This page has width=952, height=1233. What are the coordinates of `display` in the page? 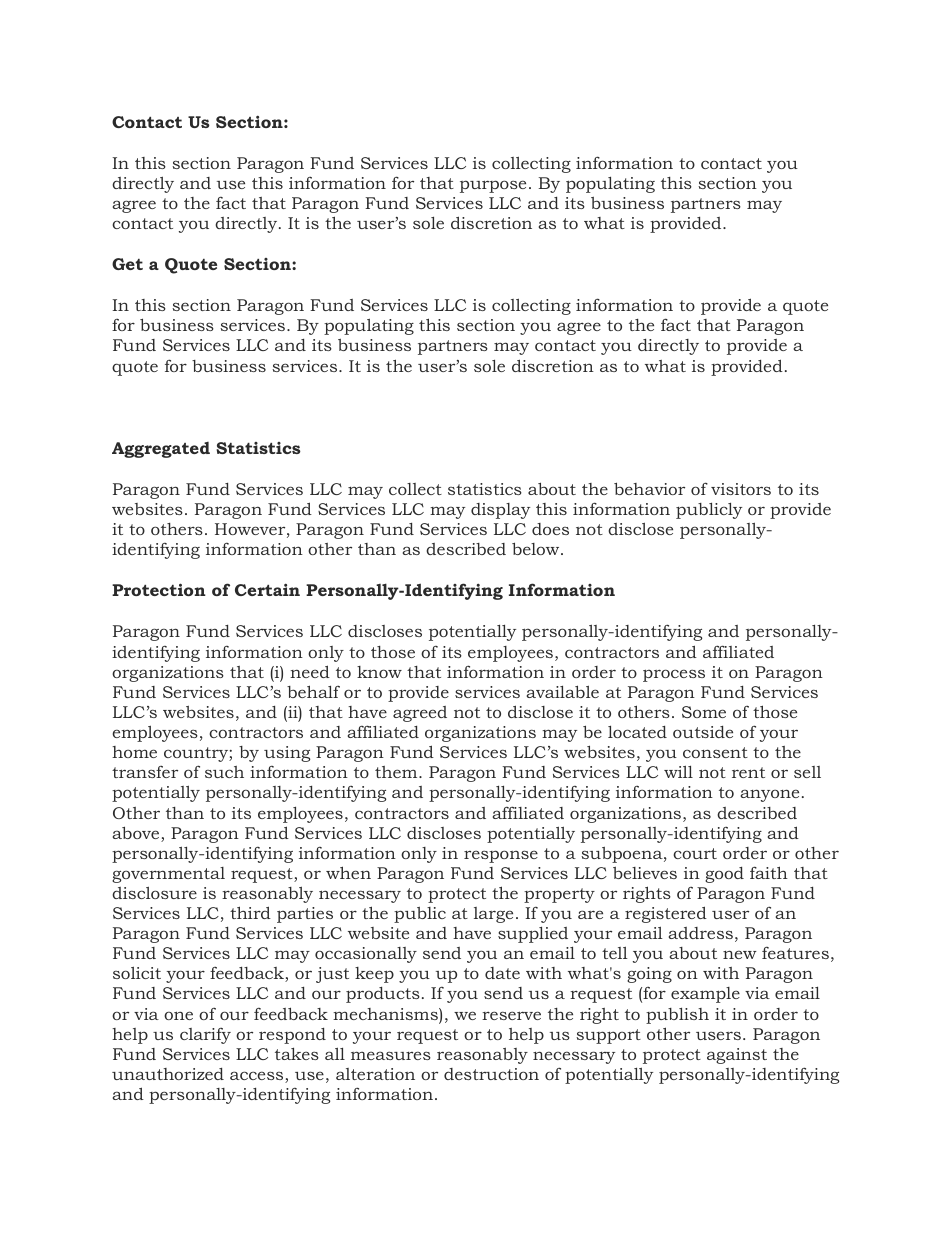 It's located at (500, 511).
